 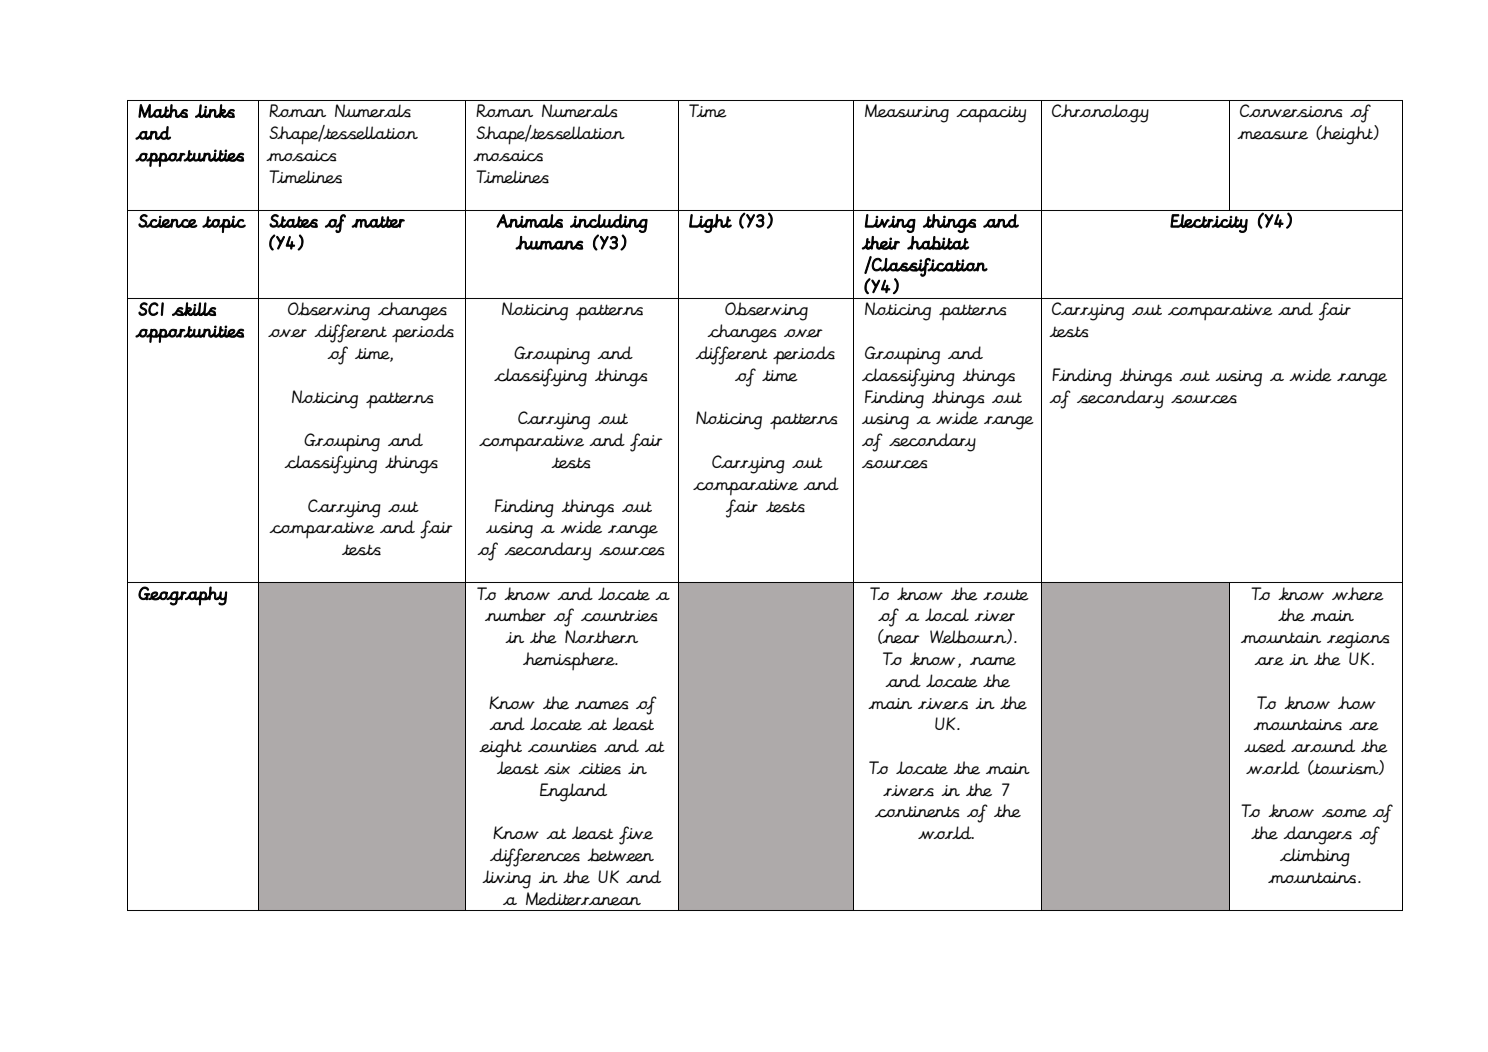 I want to click on where, so click(x=1358, y=594).
